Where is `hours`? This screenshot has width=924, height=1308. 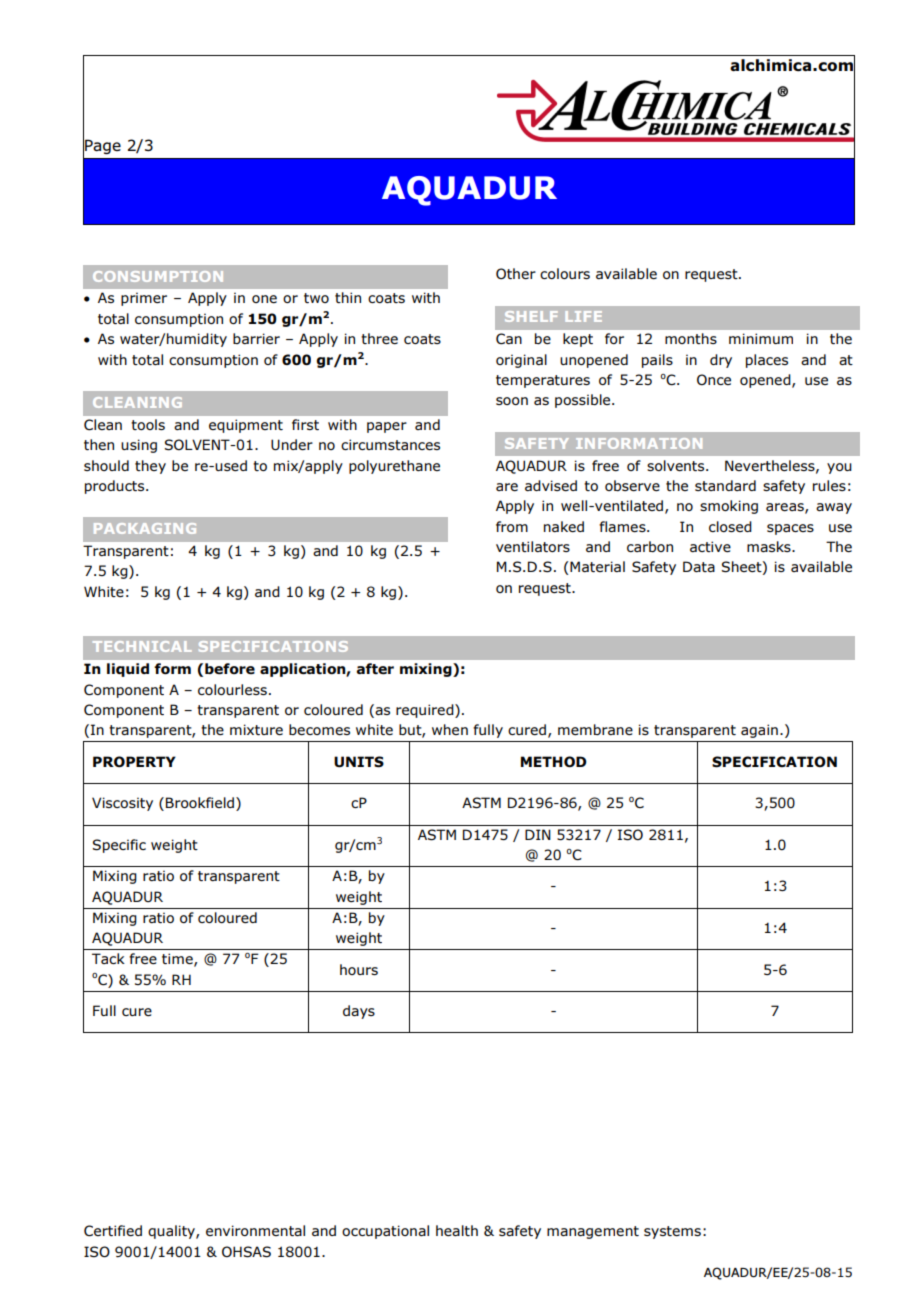 hours is located at coordinates (359, 969).
